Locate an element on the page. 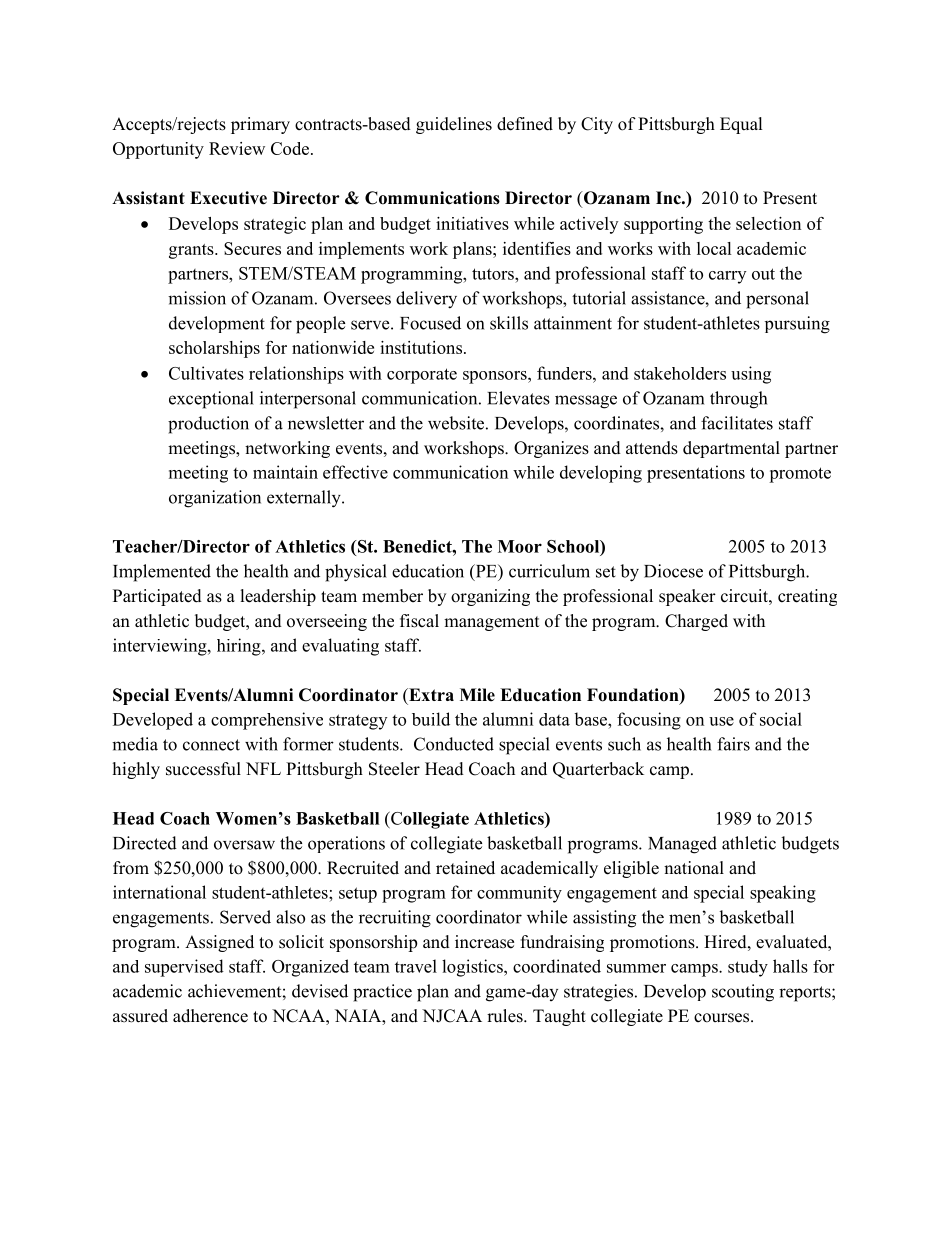  Equal is located at coordinates (741, 125).
